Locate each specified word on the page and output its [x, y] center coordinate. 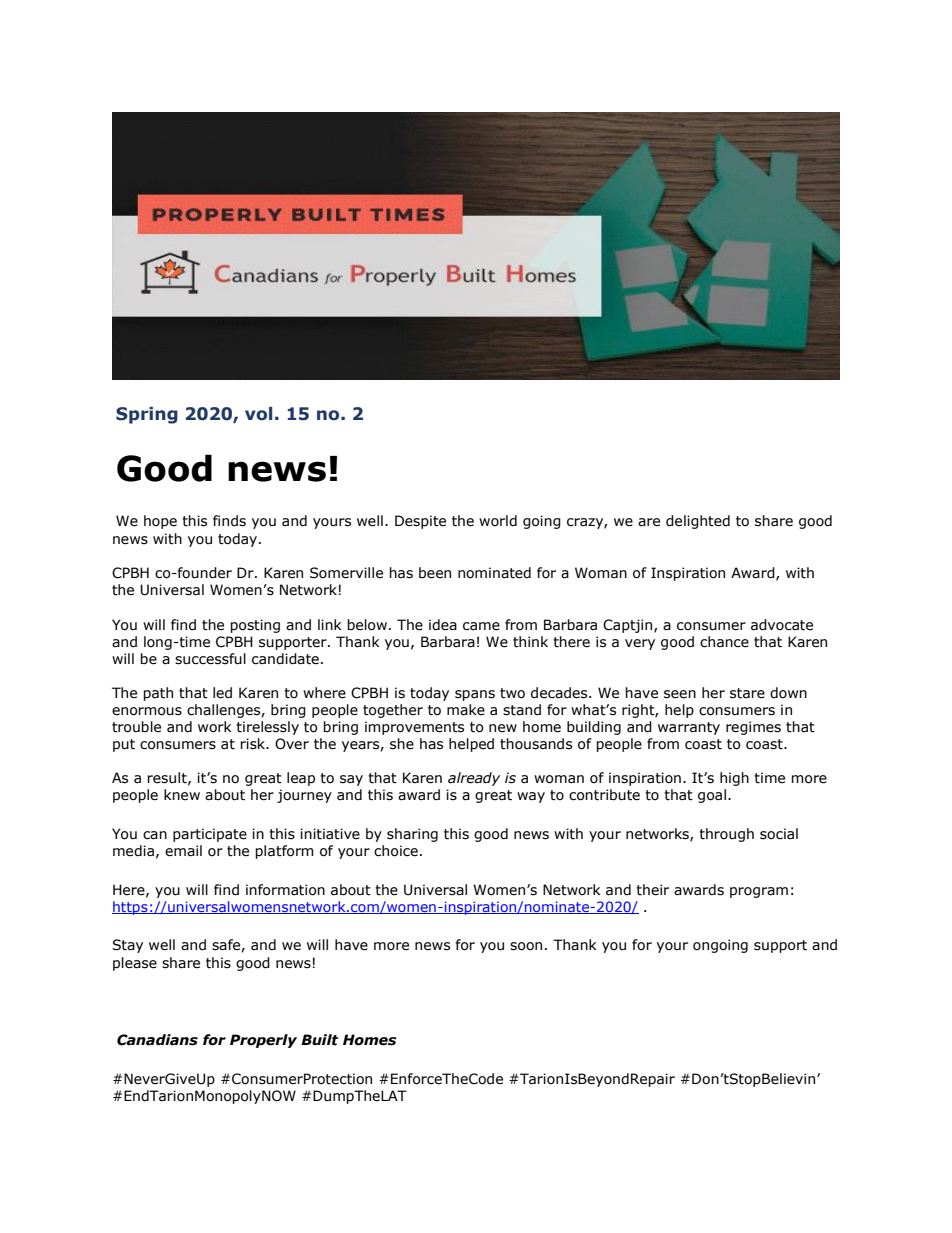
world [498, 521]
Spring [147, 415]
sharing [412, 835]
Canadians [157, 1040]
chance [724, 642]
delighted [698, 522]
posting [255, 626]
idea [443, 625]
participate [210, 835]
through [726, 835]
